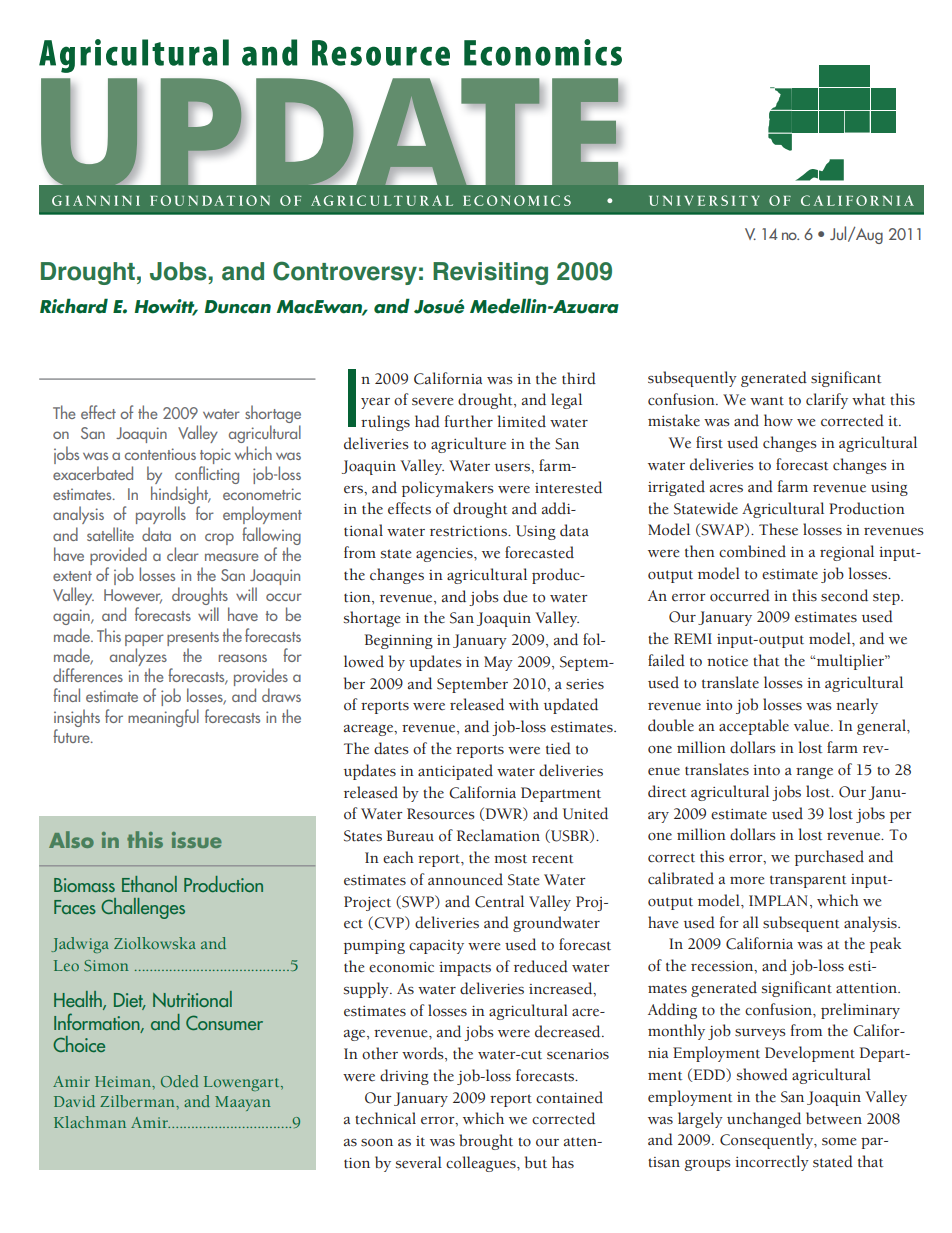 The image size is (952, 1233). What do you see at coordinates (813, 725) in the image?
I see `value` at bounding box center [813, 725].
